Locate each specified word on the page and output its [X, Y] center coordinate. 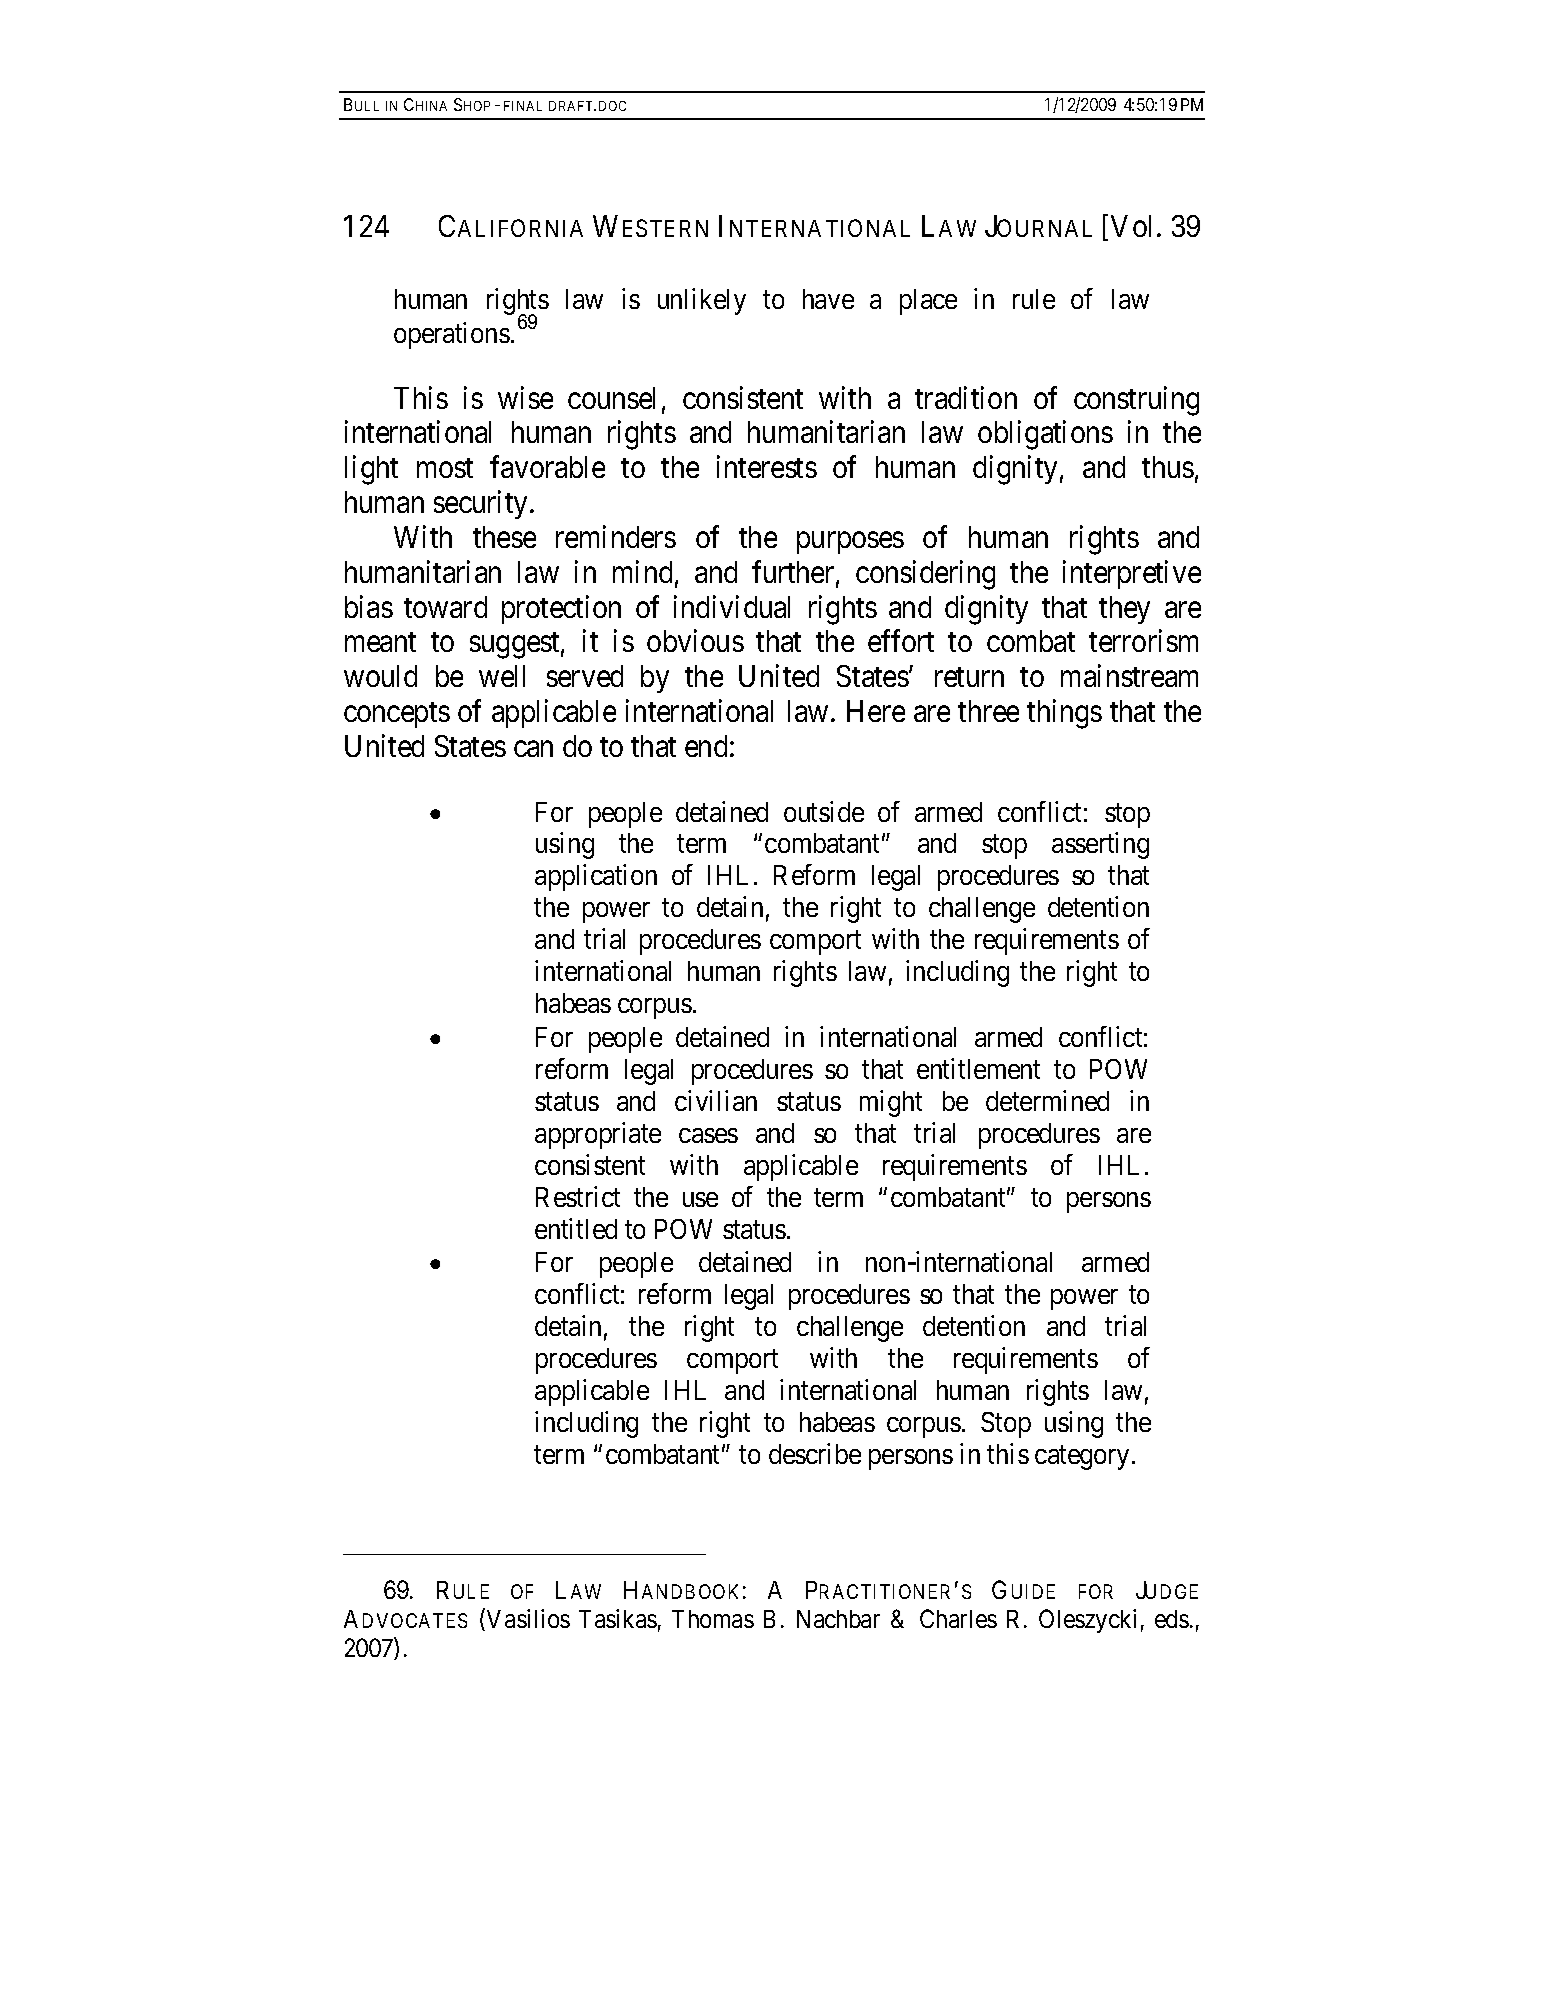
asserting [1100, 846]
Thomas [713, 1619]
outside [824, 811]
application [596, 878]
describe [815, 1453]
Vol [1131, 226]
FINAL [523, 106]
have [828, 299]
